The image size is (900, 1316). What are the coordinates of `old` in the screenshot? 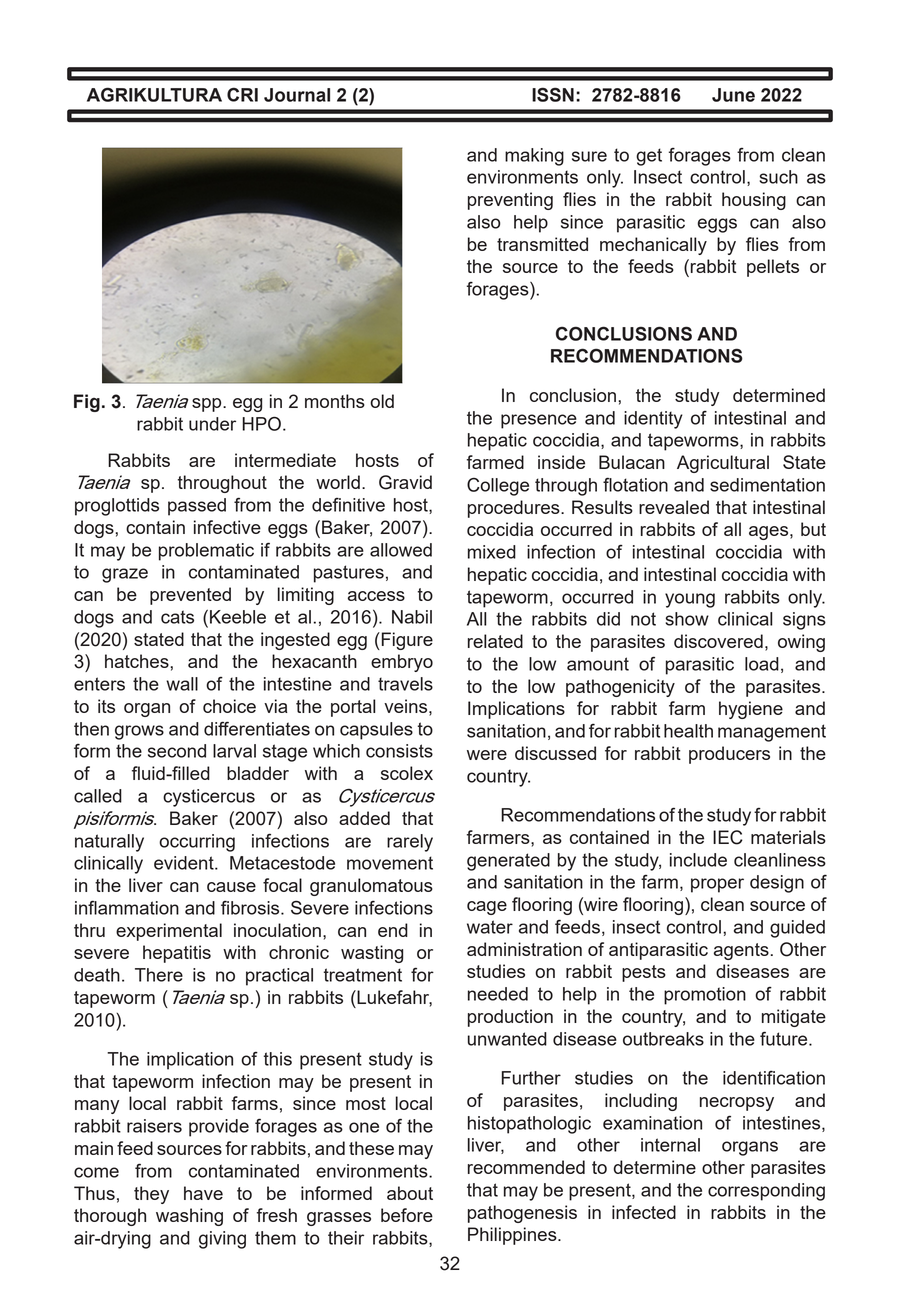 It's located at (382, 401).
